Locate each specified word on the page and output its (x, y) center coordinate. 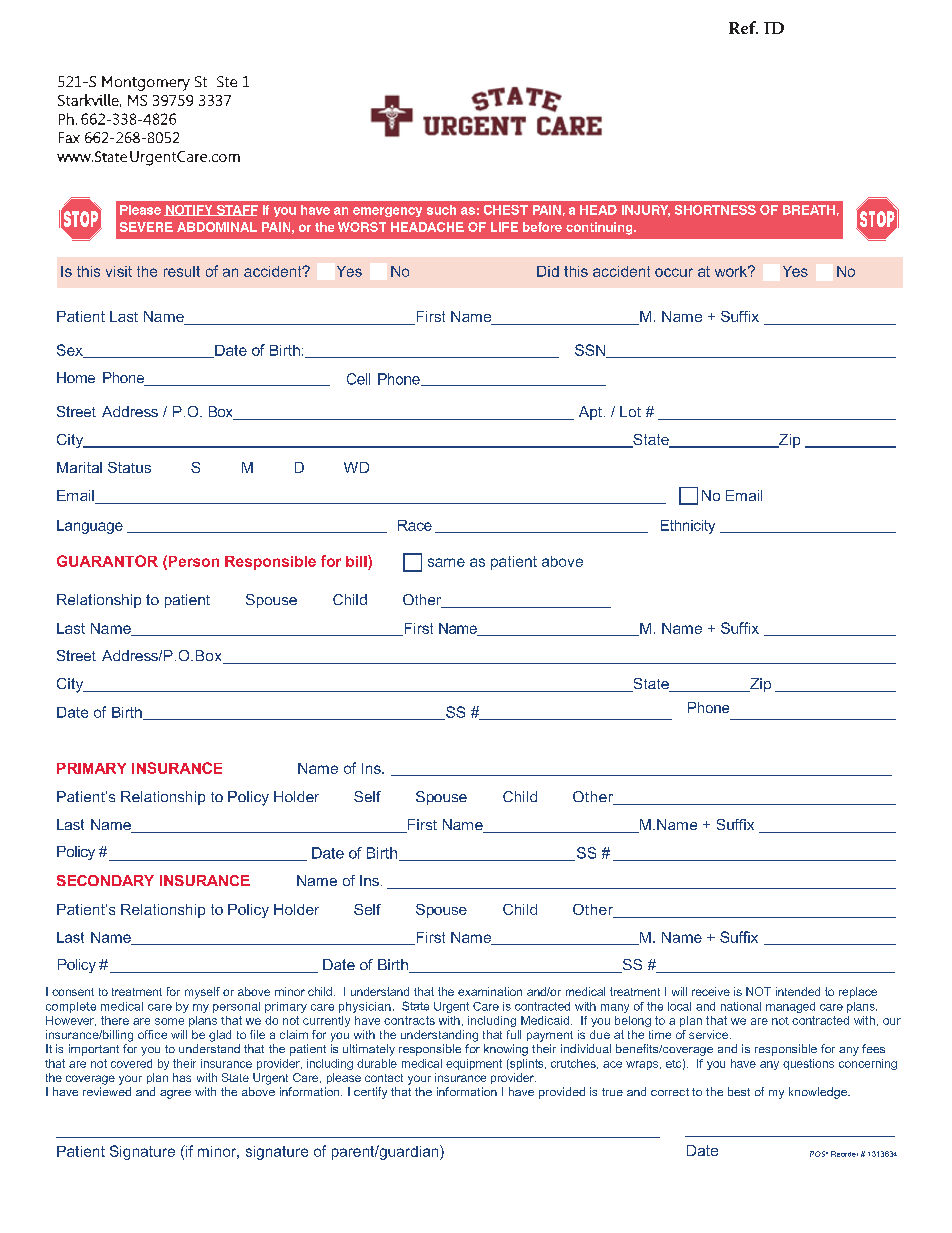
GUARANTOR (107, 561)
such (441, 210)
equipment (474, 1064)
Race (415, 525)
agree (175, 1094)
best (739, 1091)
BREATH (809, 210)
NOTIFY (189, 210)
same (446, 562)
